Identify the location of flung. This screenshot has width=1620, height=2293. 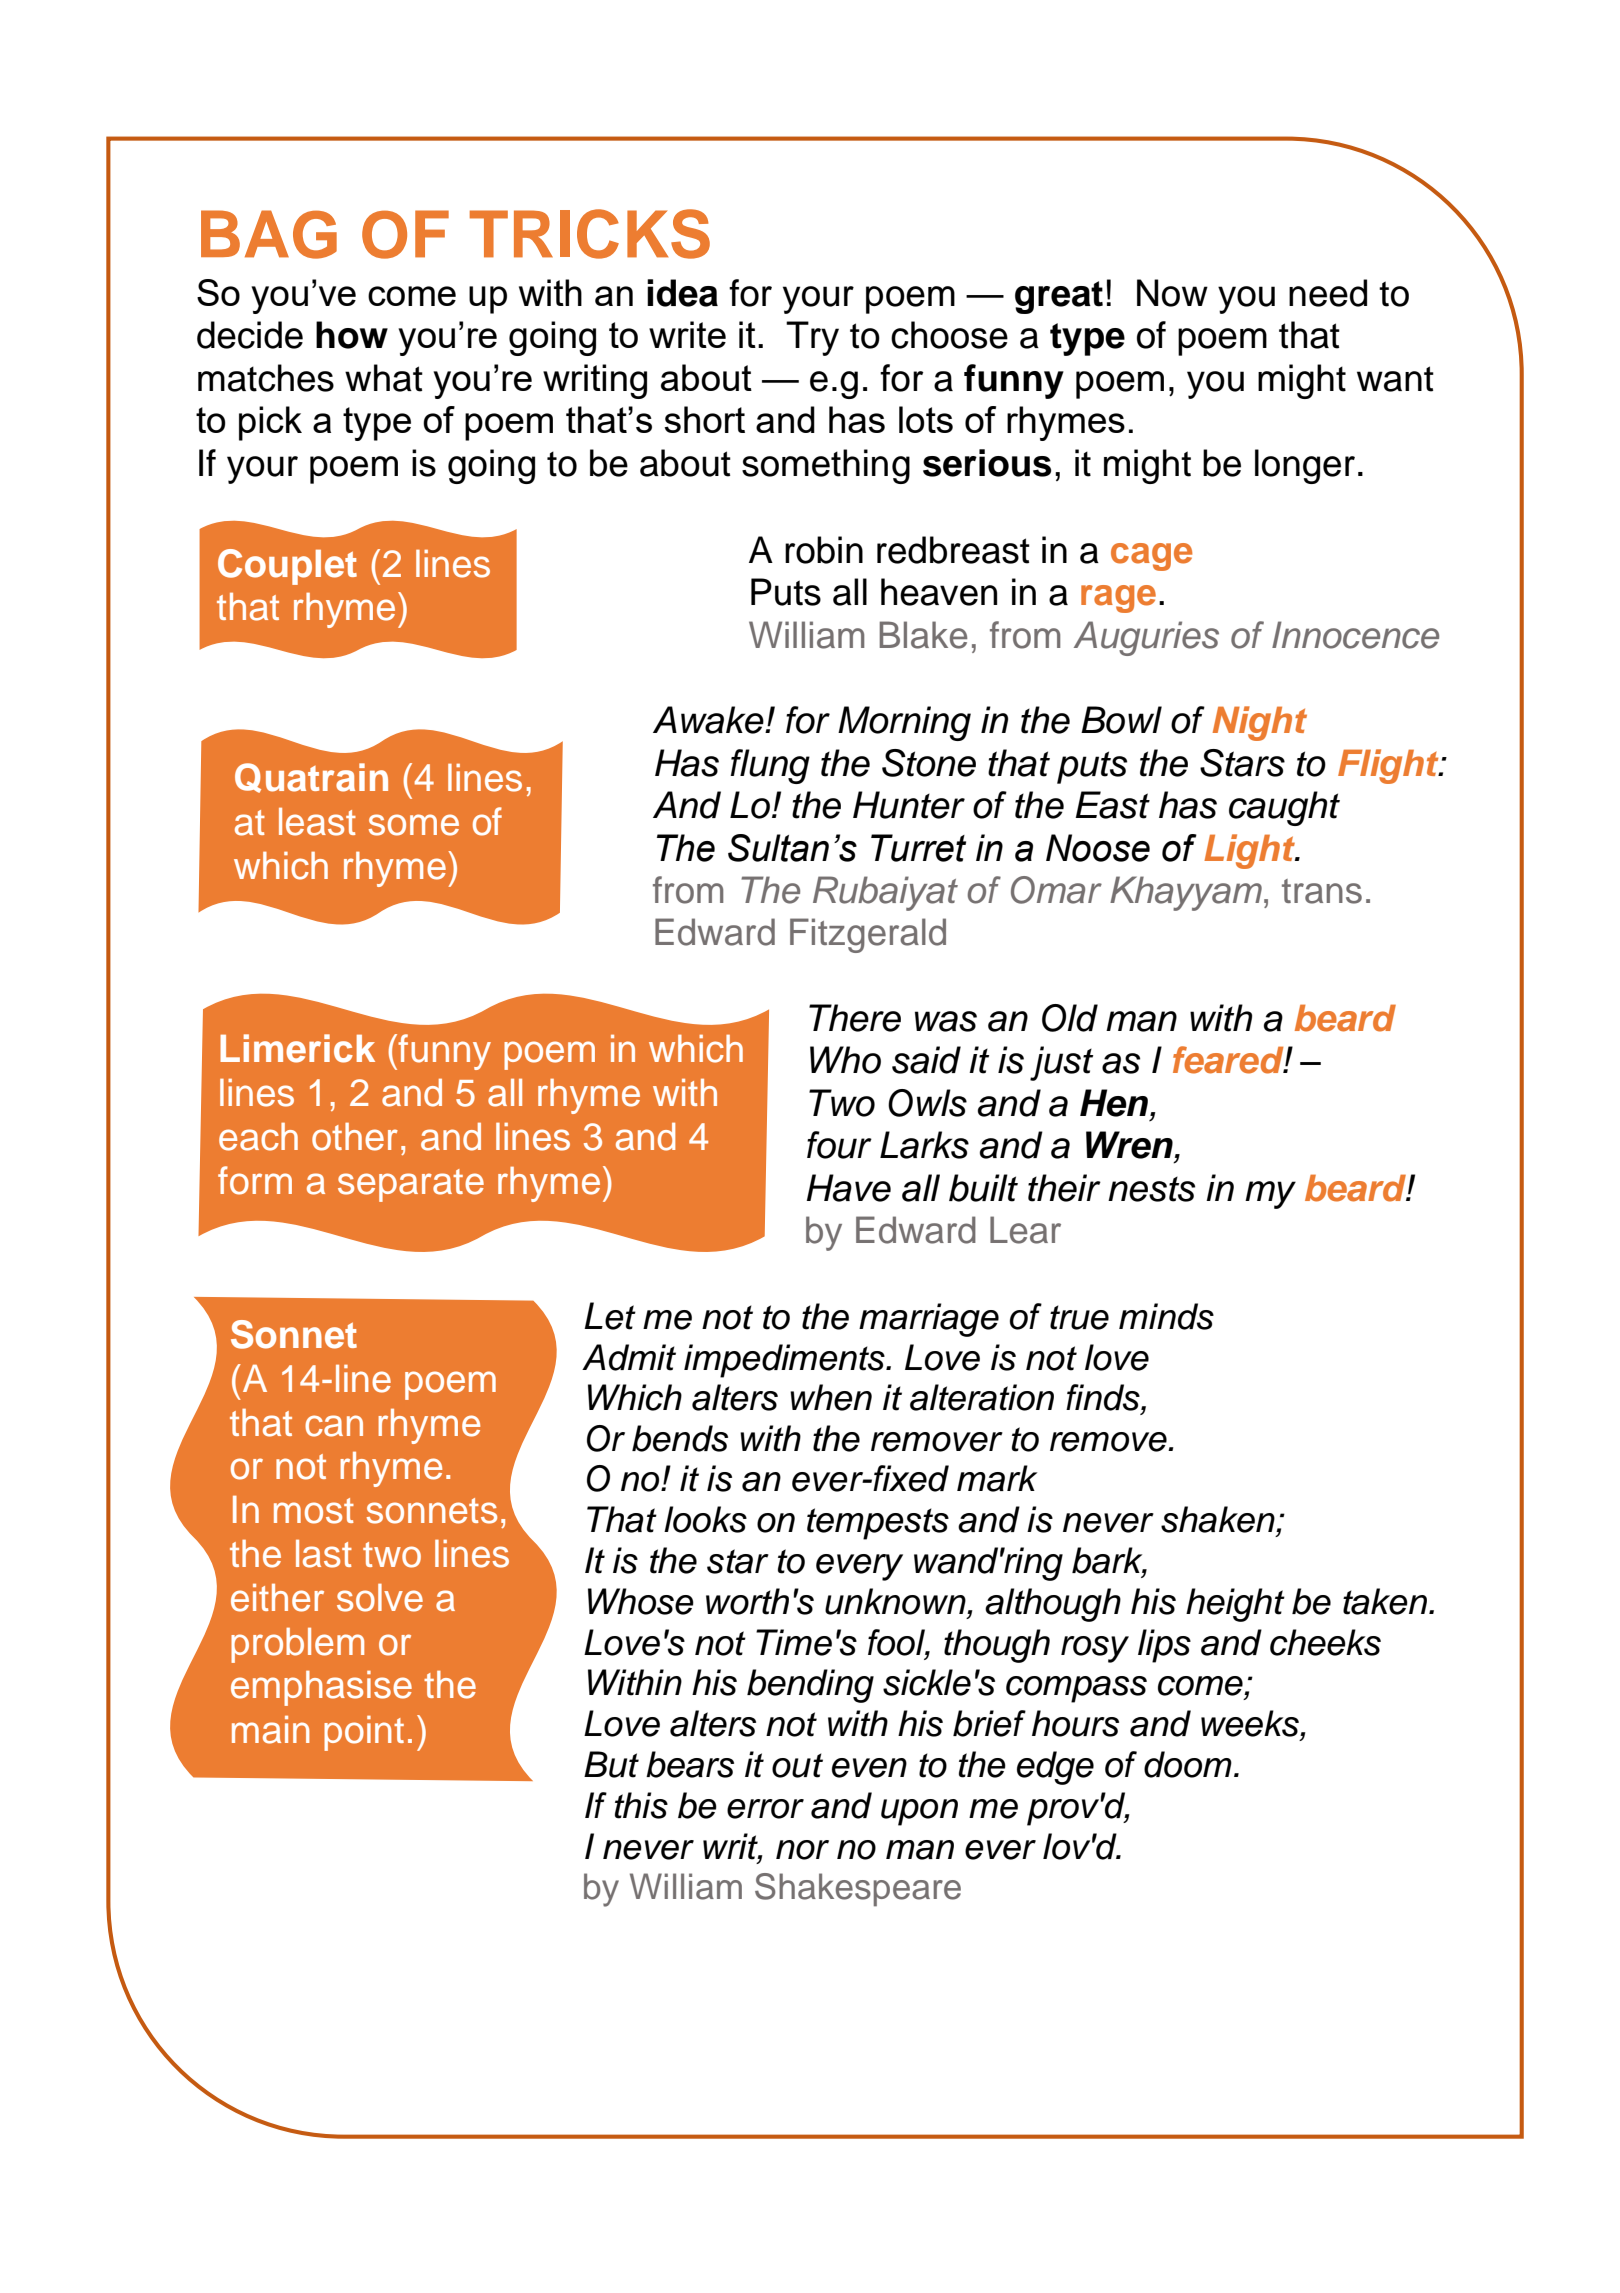
(770, 766).
